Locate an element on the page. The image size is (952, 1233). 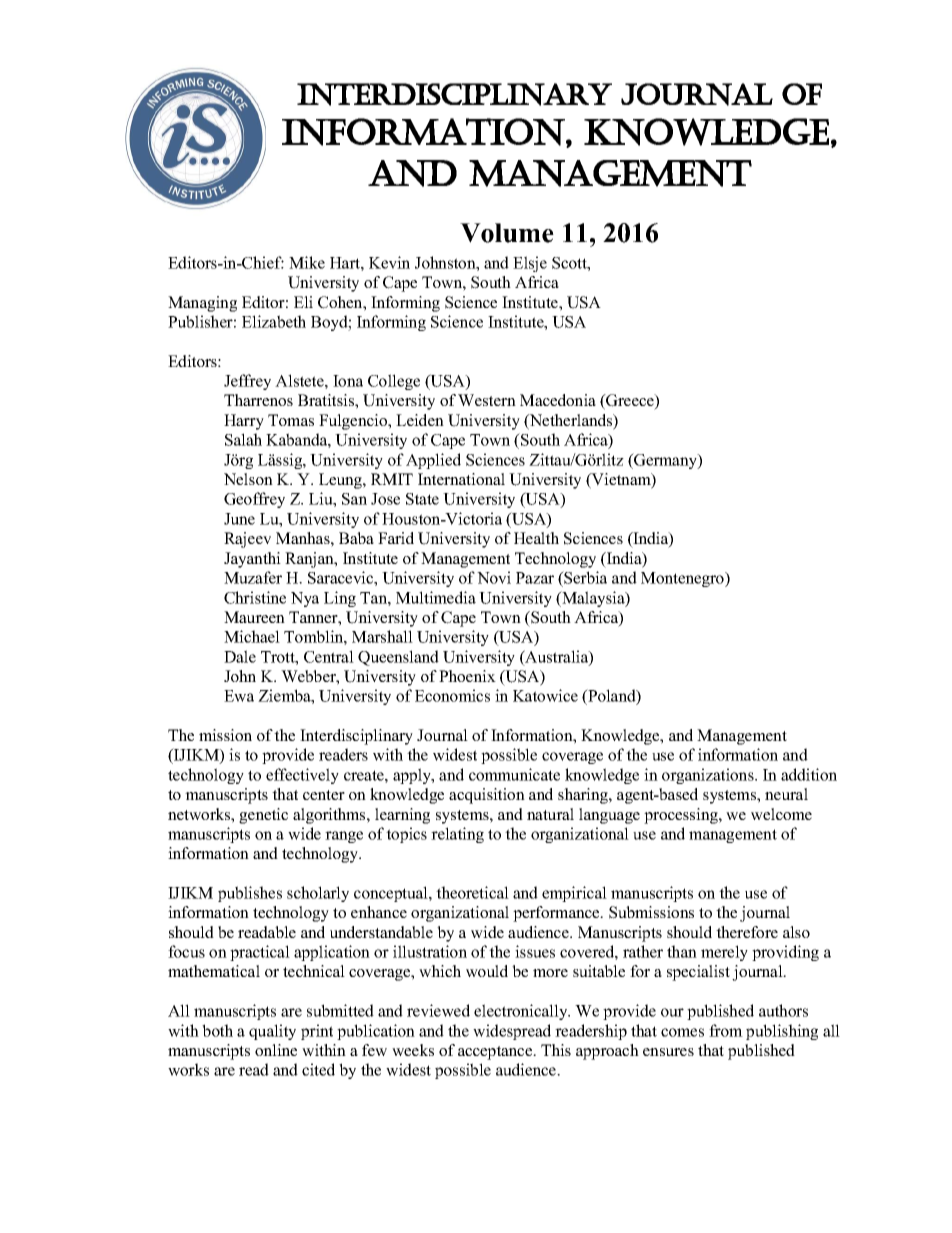
Mike is located at coordinates (307, 262).
